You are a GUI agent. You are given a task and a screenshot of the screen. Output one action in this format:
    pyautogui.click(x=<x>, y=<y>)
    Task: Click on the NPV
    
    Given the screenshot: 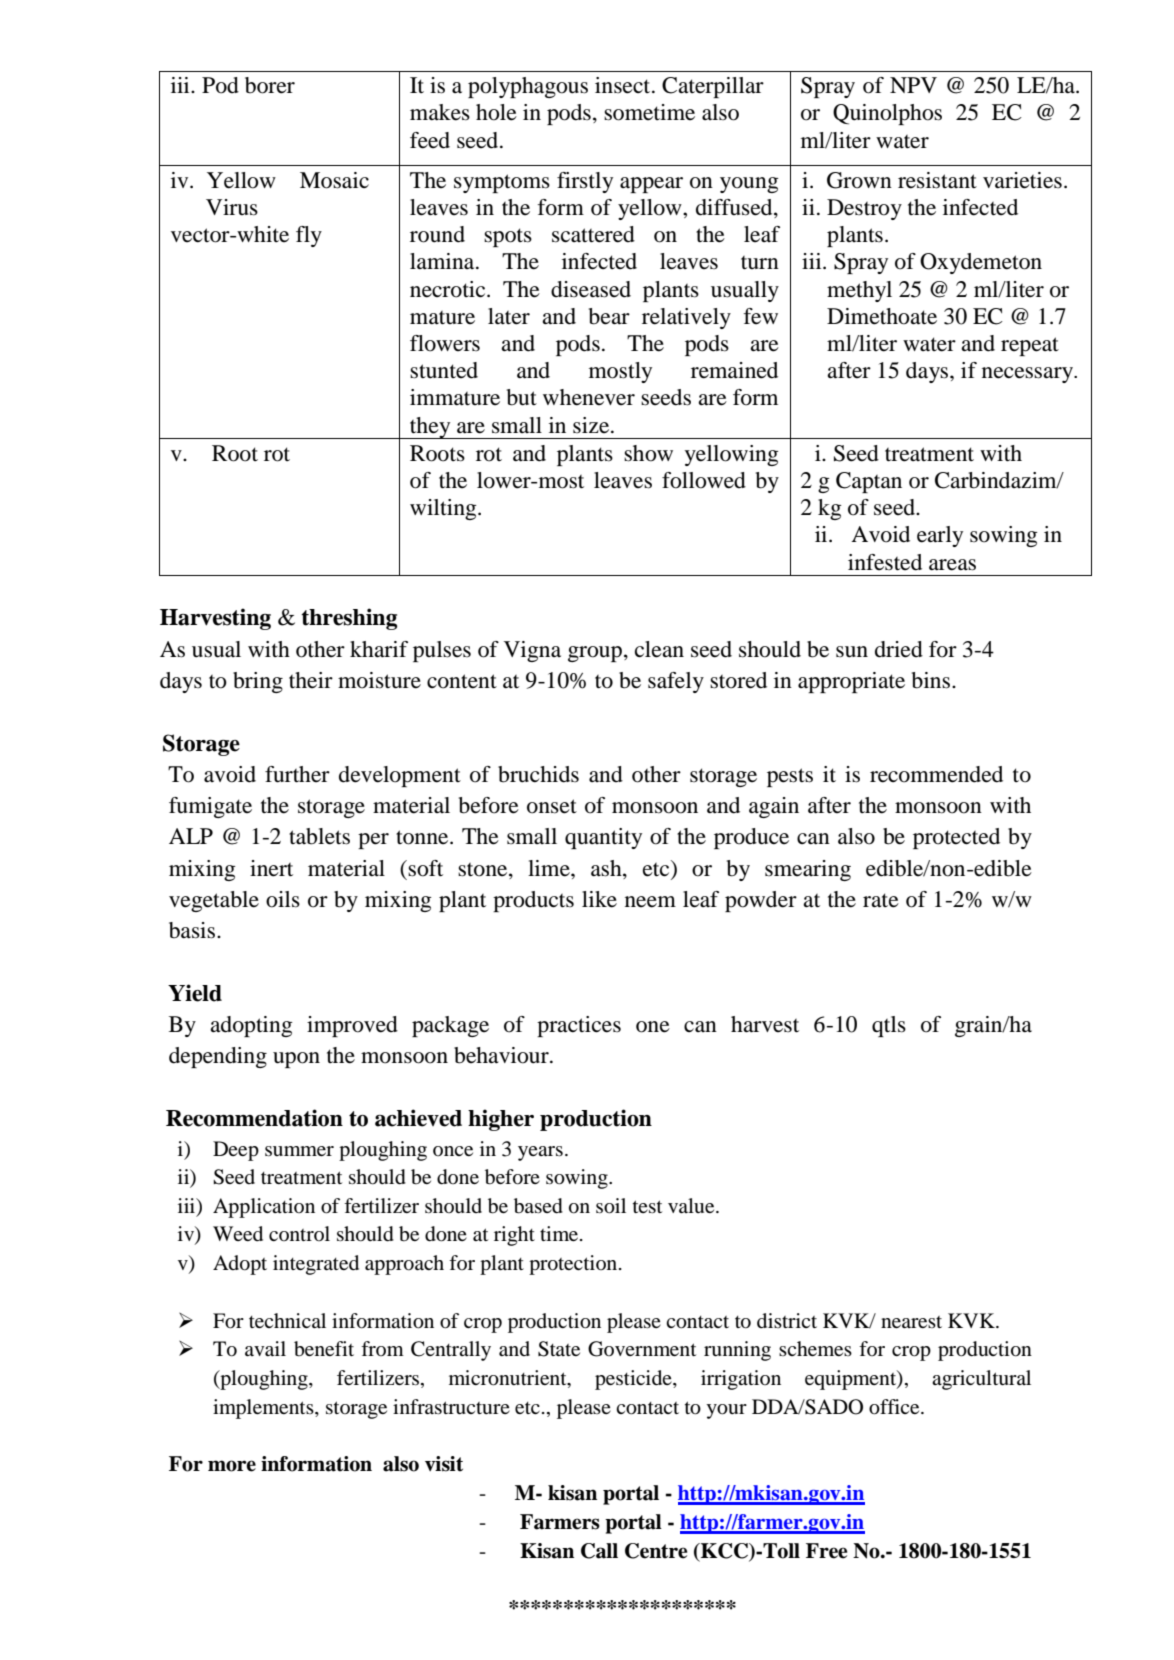 What is the action you would take?
    pyautogui.click(x=913, y=85)
